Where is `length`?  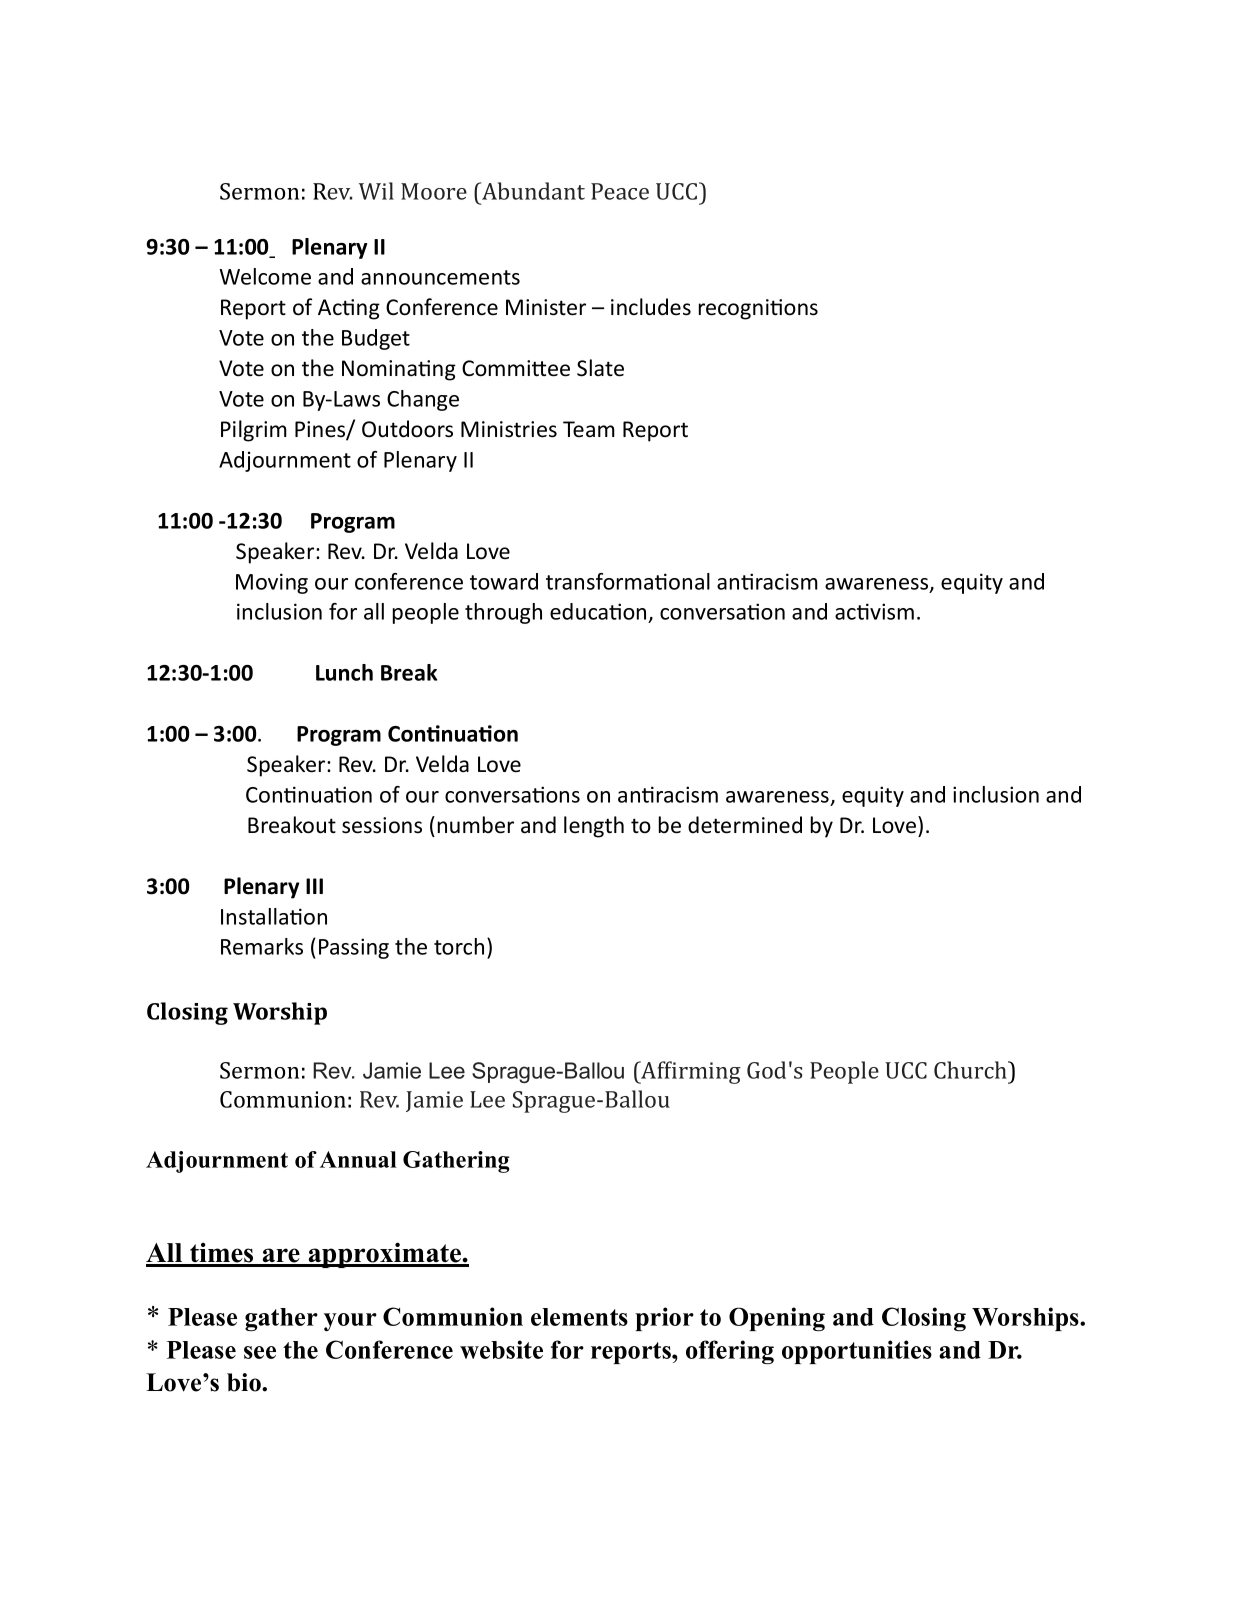 length is located at coordinates (594, 827).
